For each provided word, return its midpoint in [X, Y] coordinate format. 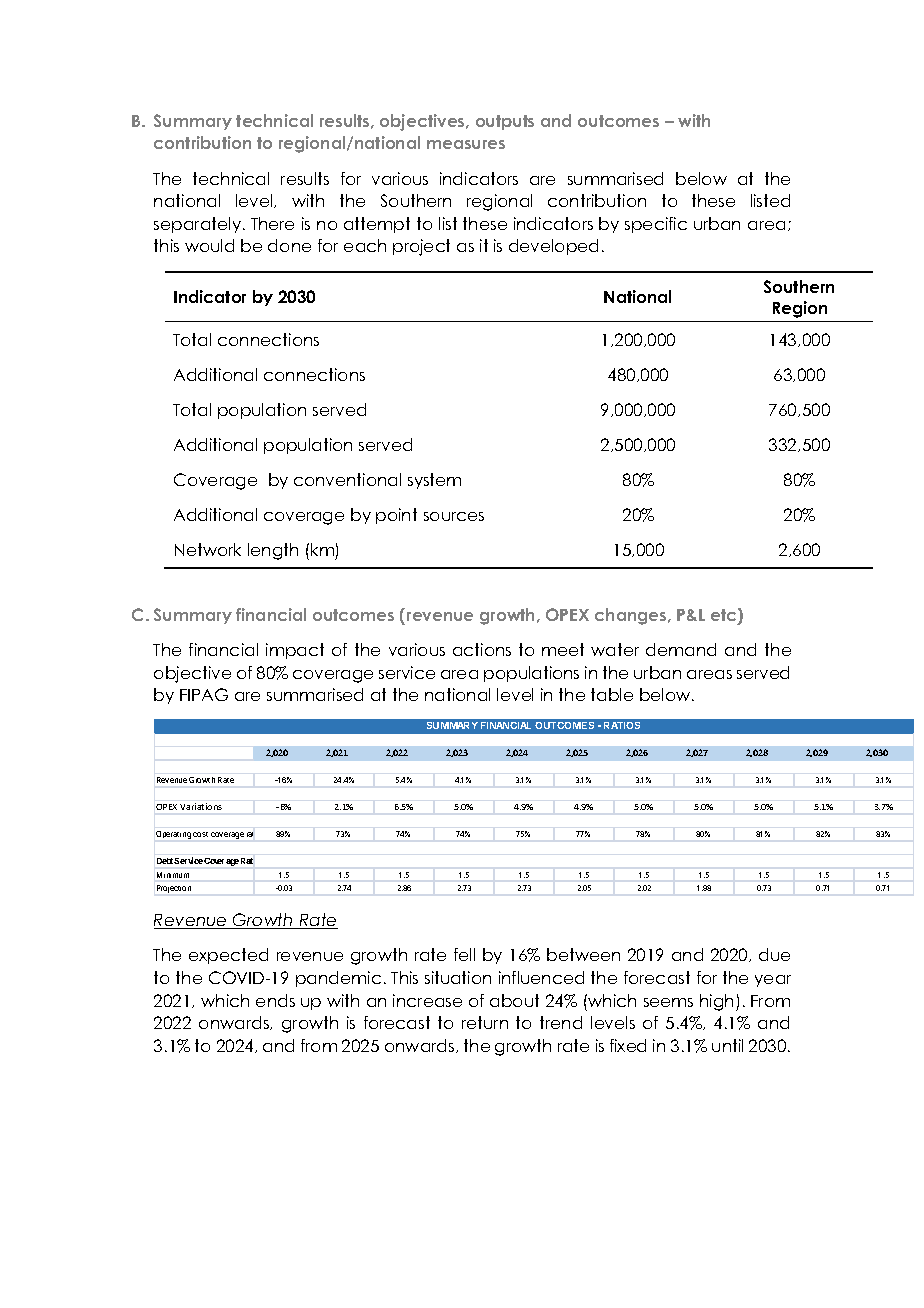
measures [466, 144]
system [434, 481]
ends [275, 1000]
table [612, 694]
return [485, 1022]
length [273, 551]
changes [632, 616]
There [272, 223]
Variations [201, 806]
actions [482, 649]
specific [656, 225]
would [209, 245]
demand [681, 649]
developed [553, 247]
